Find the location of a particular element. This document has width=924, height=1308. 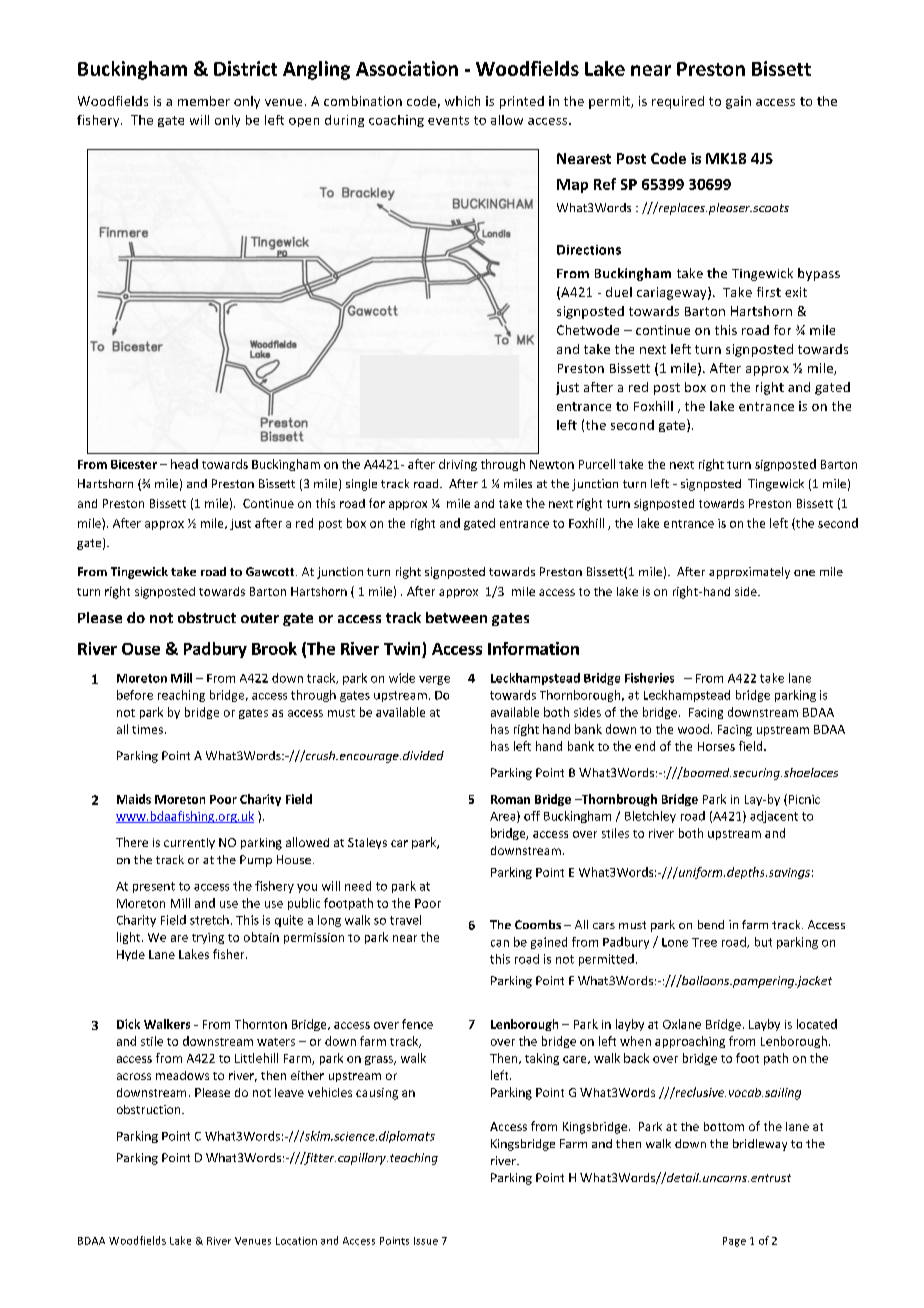

required is located at coordinates (678, 102).
